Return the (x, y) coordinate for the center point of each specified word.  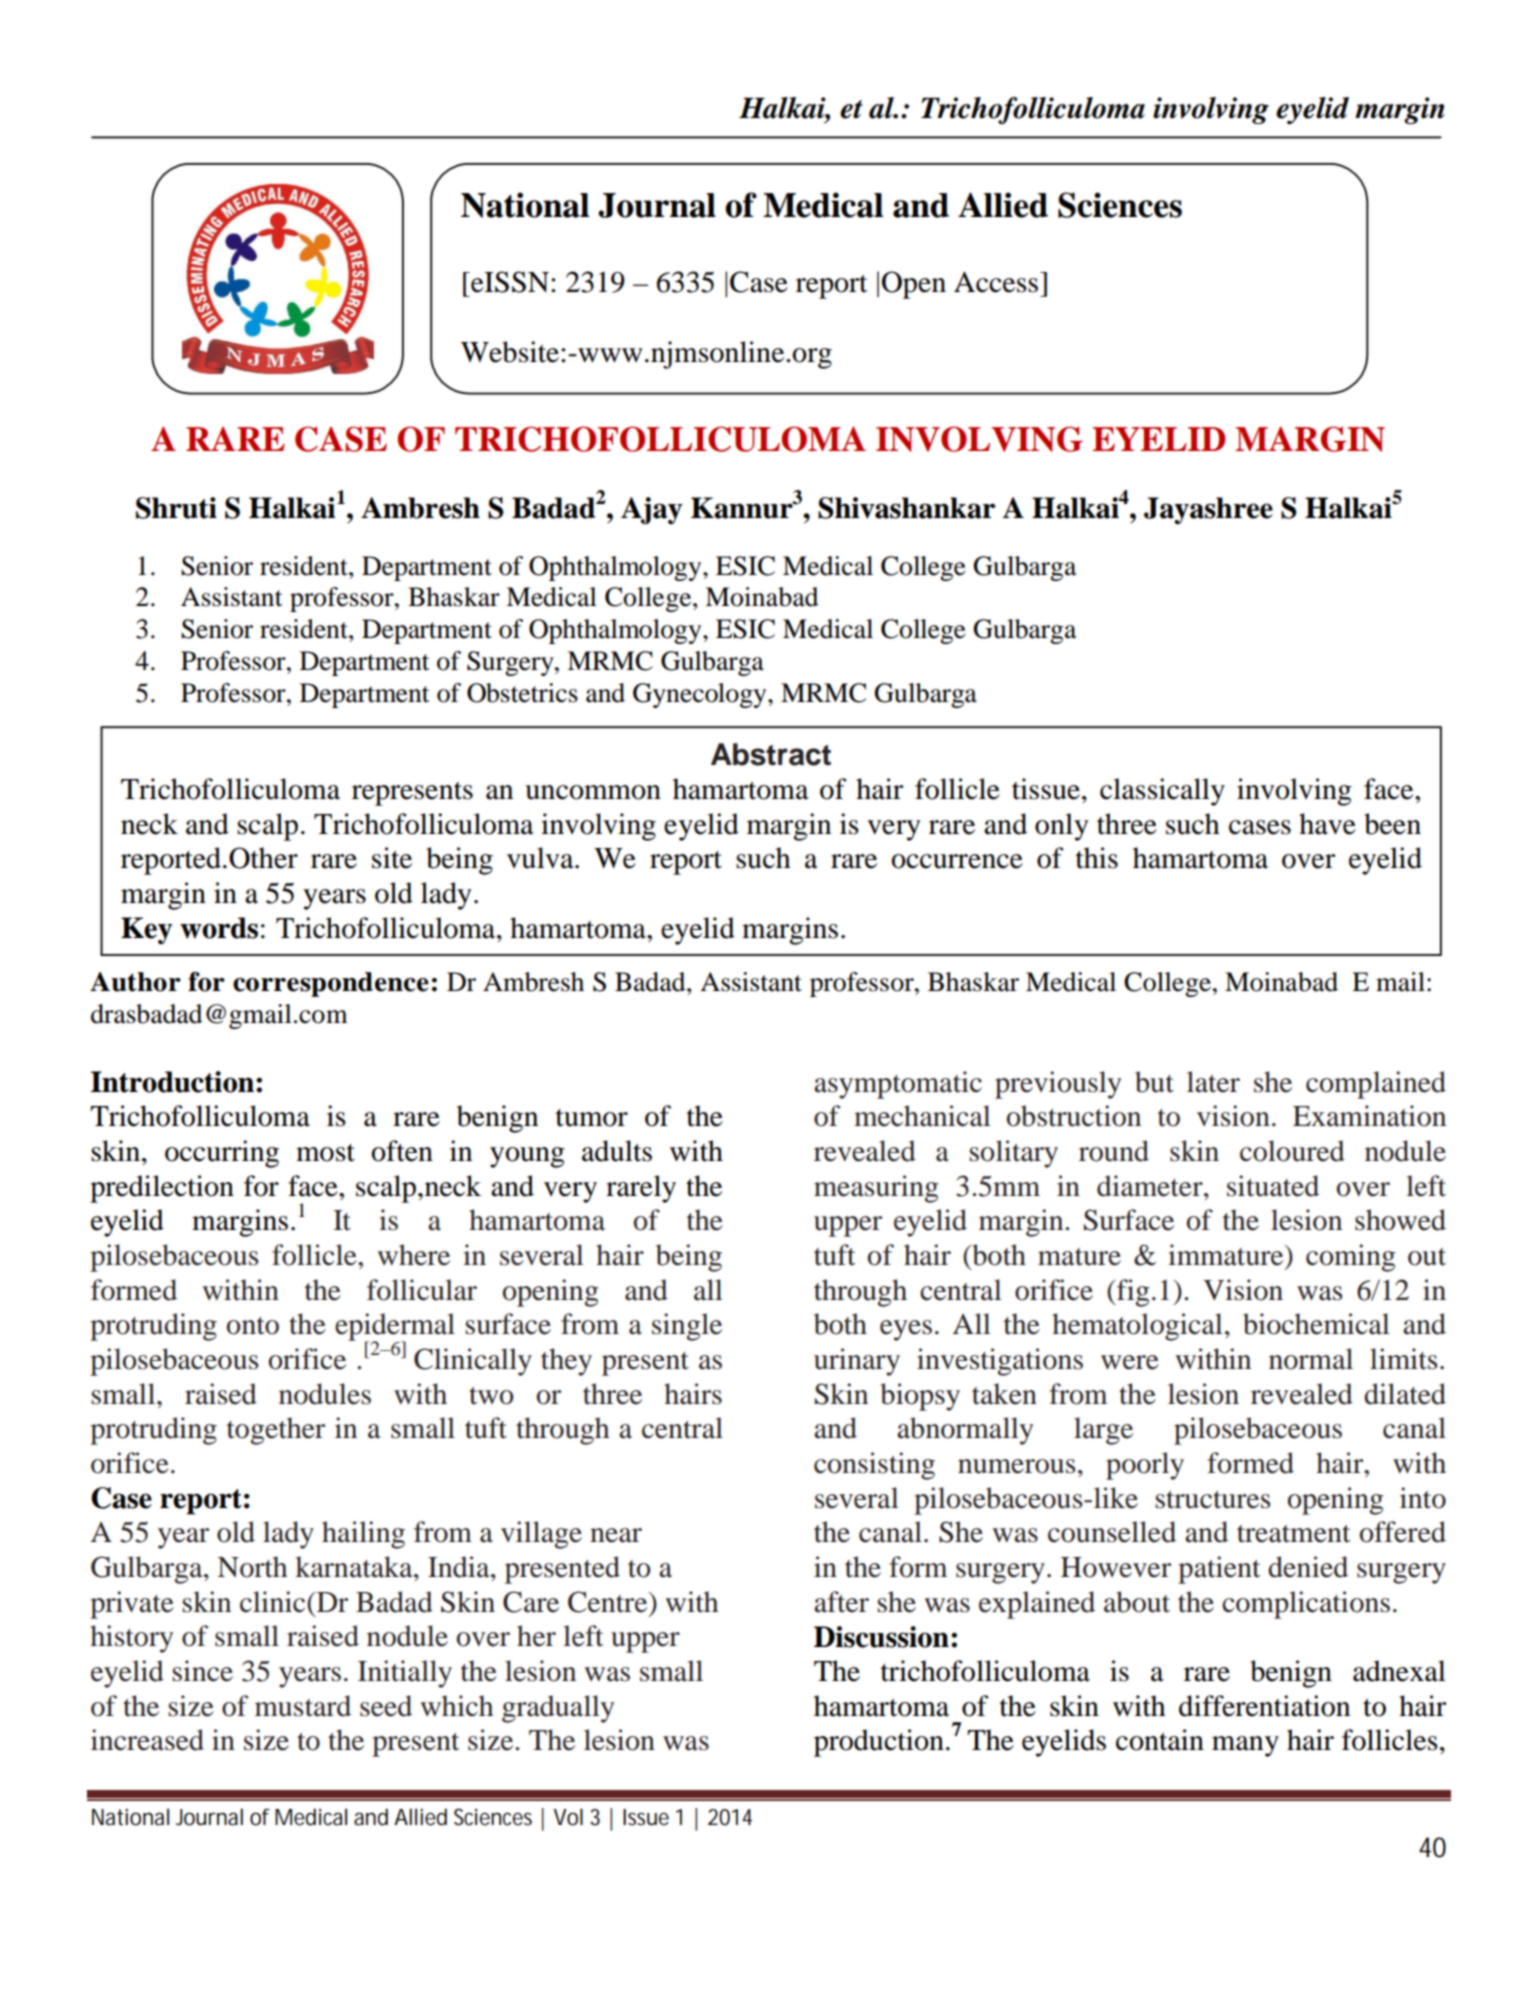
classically (1162, 792)
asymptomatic (898, 1085)
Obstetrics (522, 693)
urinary (857, 1362)
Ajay (652, 510)
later (1213, 1082)
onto (253, 1326)
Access (997, 282)
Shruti (176, 508)
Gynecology (701, 695)
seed (386, 1706)
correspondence (331, 984)
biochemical (1316, 1324)
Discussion (881, 1637)
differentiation (1264, 1706)
